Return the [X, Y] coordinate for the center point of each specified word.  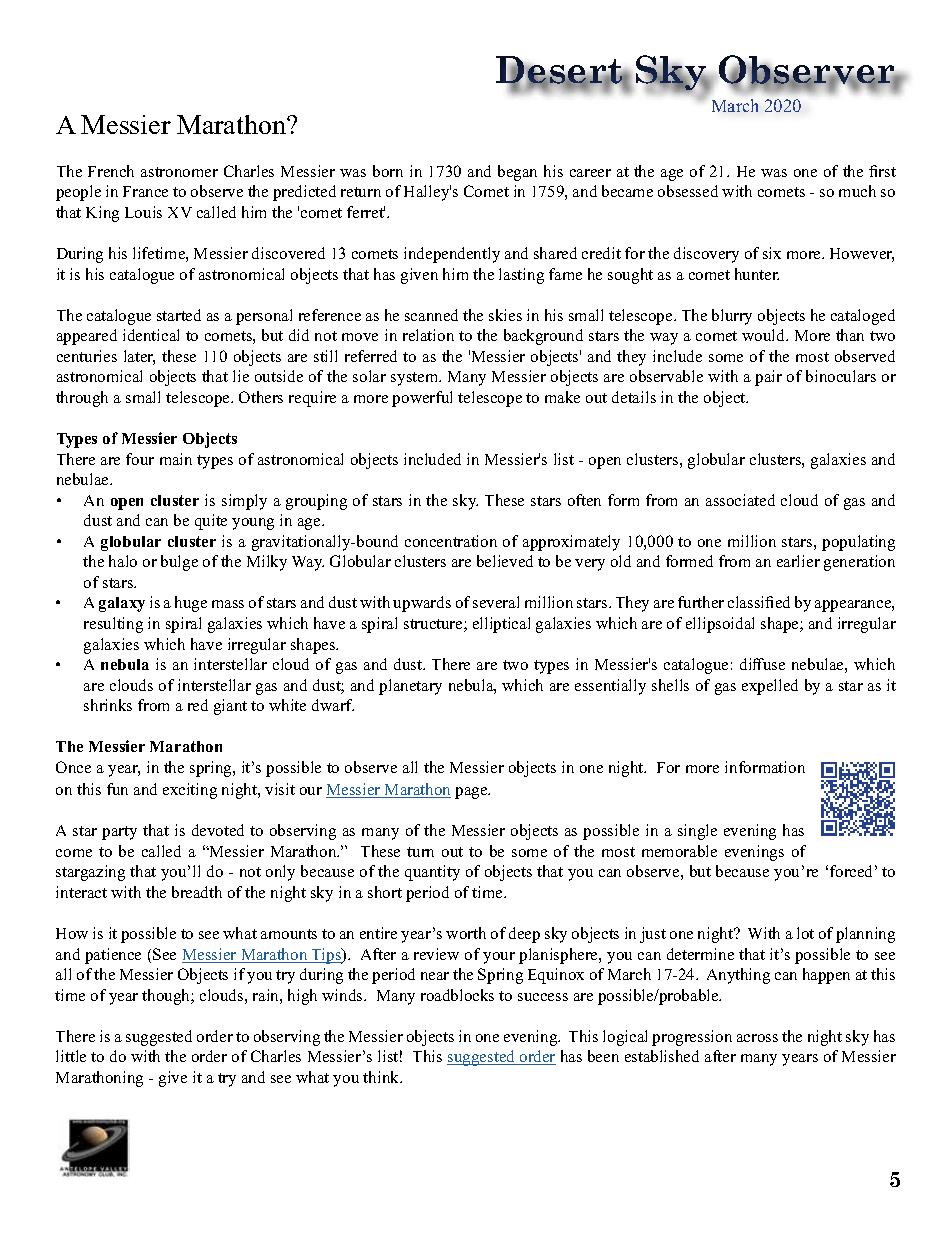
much [857, 191]
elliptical [501, 625]
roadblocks [457, 995]
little [71, 1056]
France [145, 191]
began [517, 173]
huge [191, 604]
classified [759, 602]
